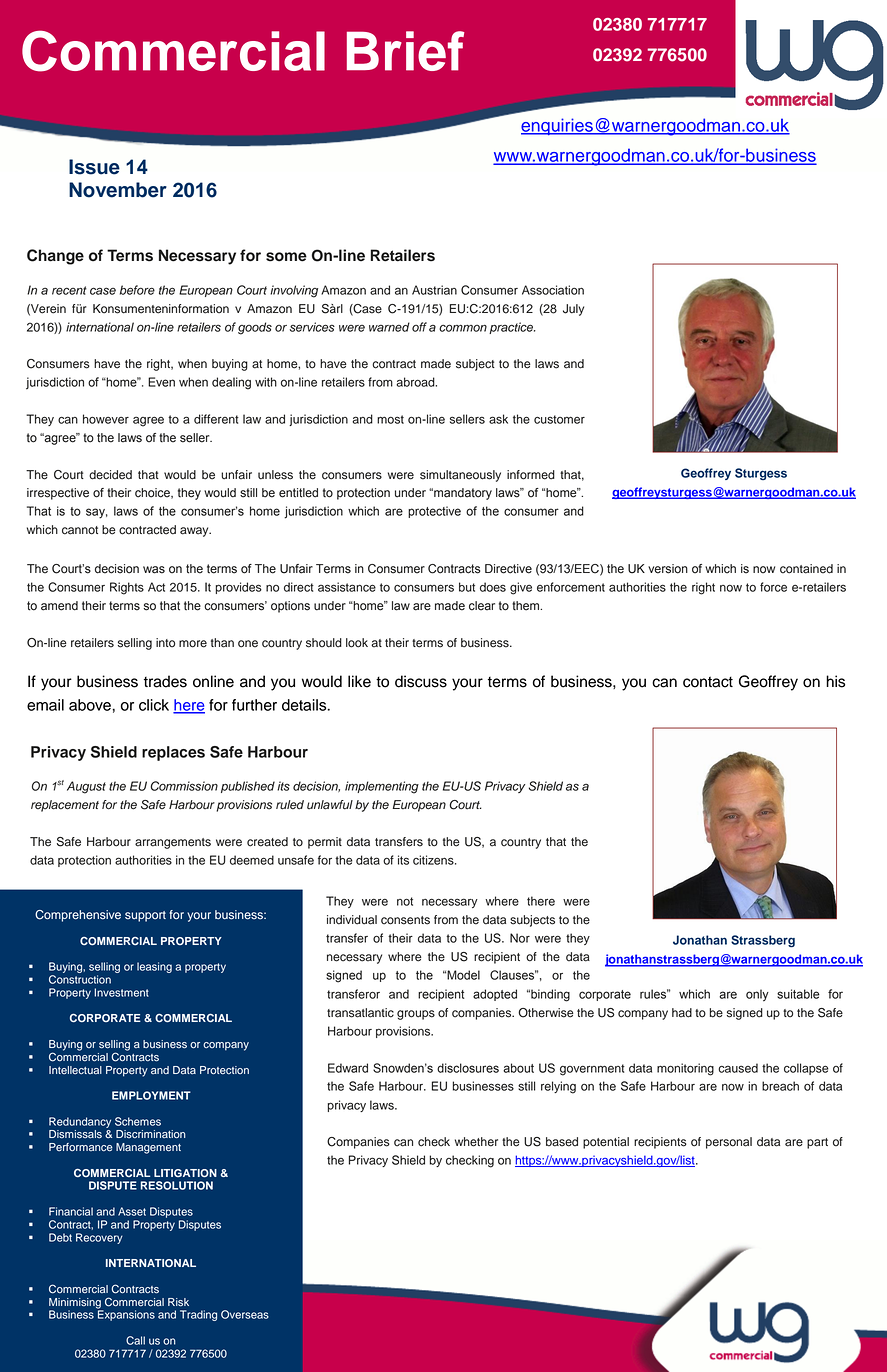  What do you see at coordinates (416, 382) in the screenshot?
I see `abroad` at bounding box center [416, 382].
